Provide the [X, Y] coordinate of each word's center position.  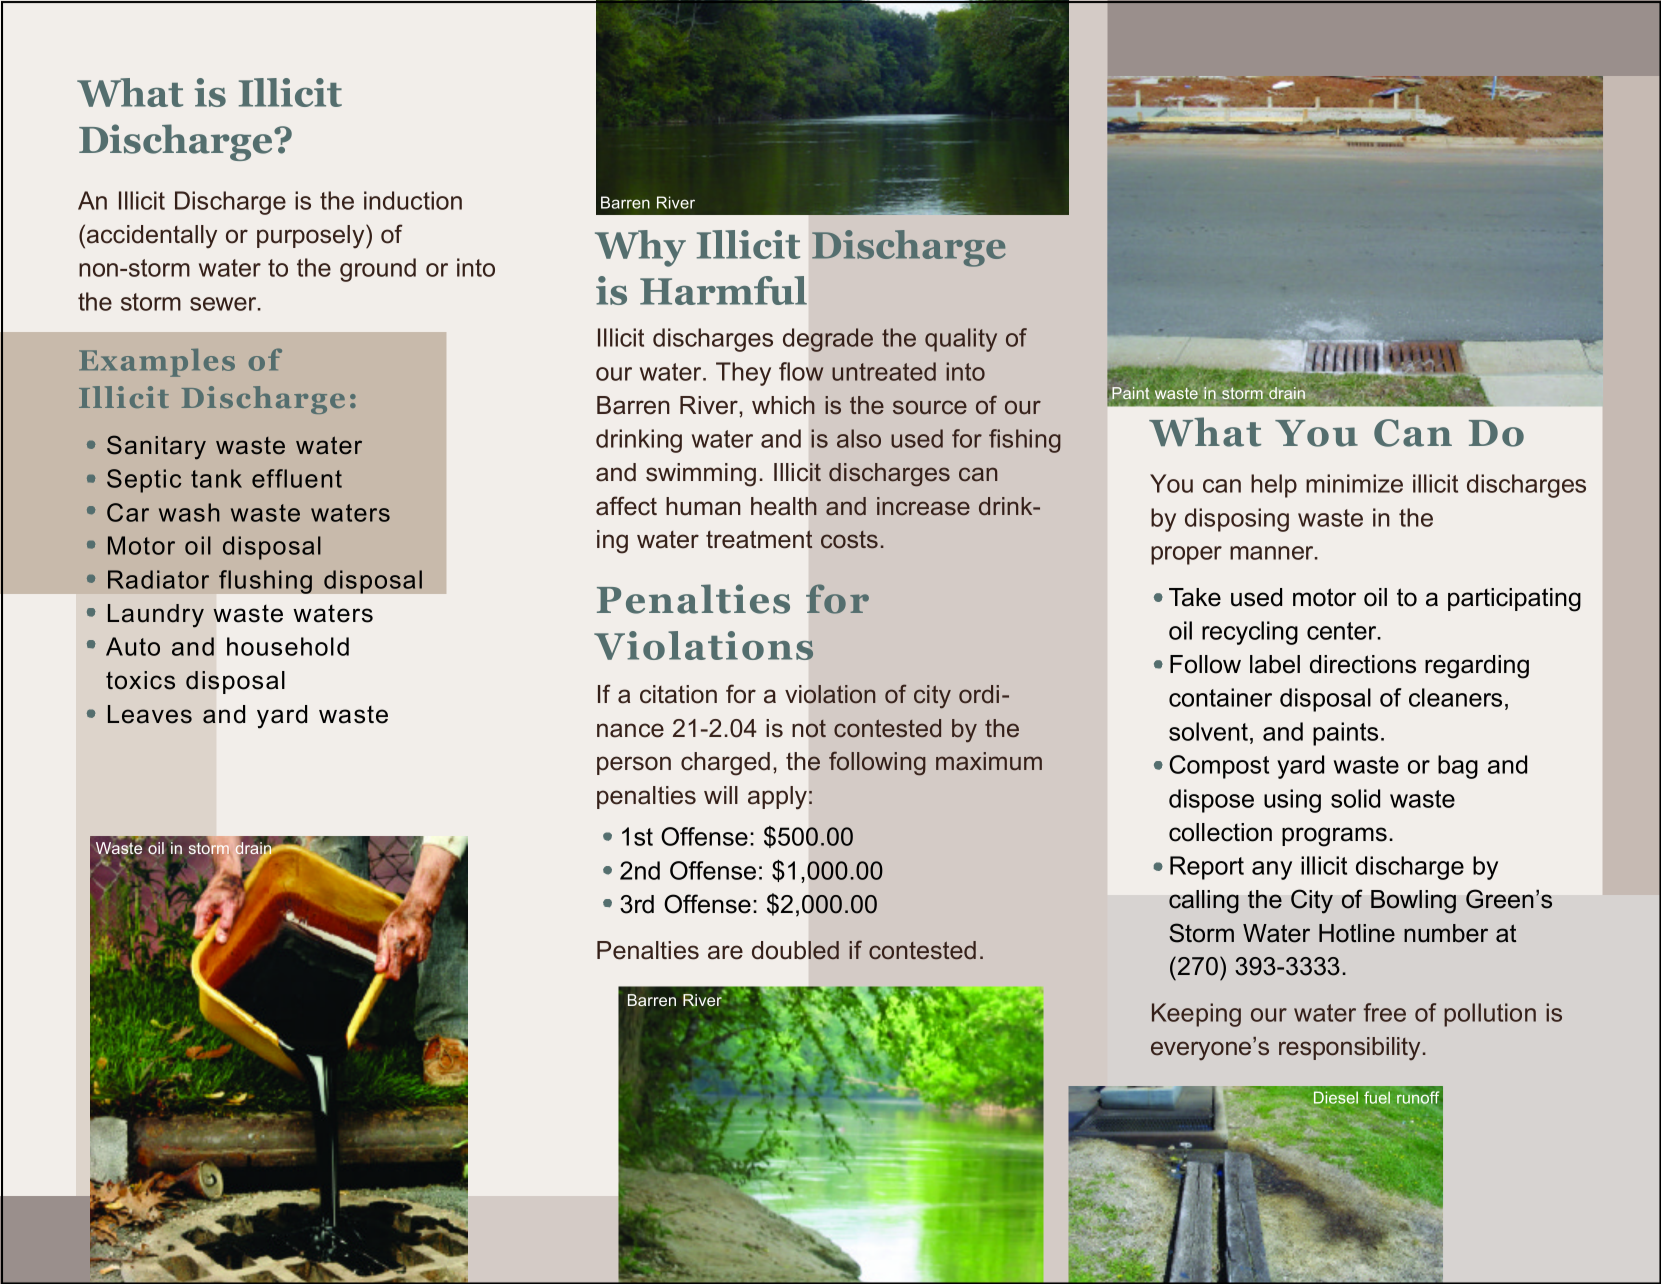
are [725, 952]
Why [640, 248]
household [288, 646]
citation [678, 694]
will [721, 795]
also [859, 438]
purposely [312, 236]
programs [1334, 837]
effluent [297, 478]
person [634, 765]
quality [961, 340]
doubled [795, 950]
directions [1363, 664]
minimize [1354, 483]
